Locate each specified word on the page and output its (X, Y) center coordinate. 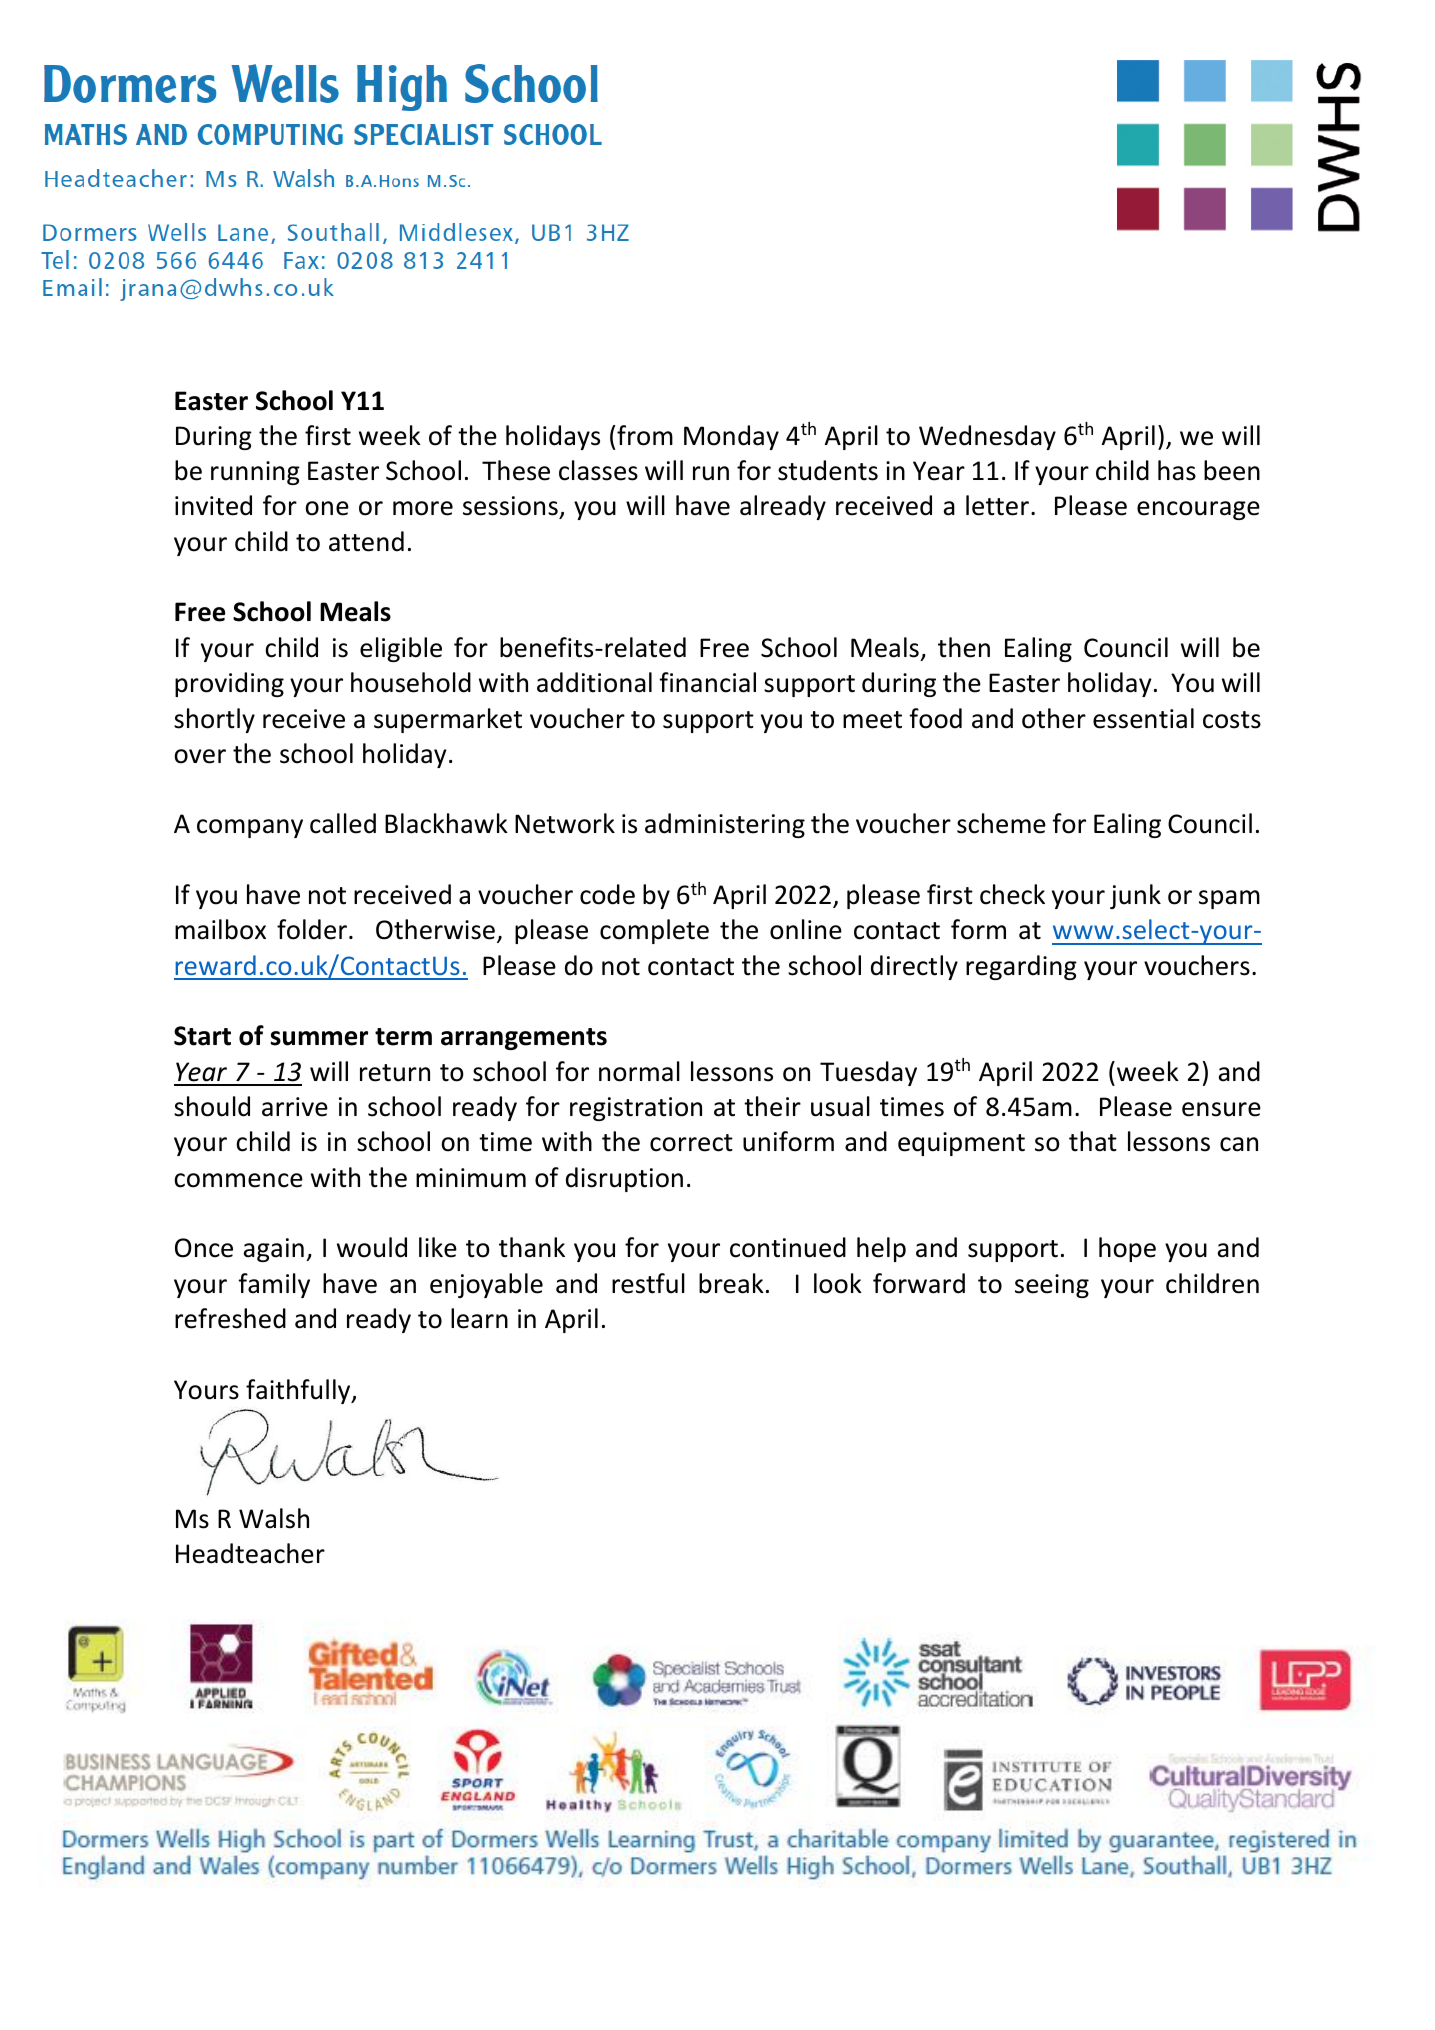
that (1093, 1141)
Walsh (274, 1518)
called (343, 823)
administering (725, 825)
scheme (1001, 823)
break (731, 1283)
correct (691, 1143)
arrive (295, 1107)
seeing (1052, 1286)
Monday (731, 437)
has (1177, 470)
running (255, 473)
